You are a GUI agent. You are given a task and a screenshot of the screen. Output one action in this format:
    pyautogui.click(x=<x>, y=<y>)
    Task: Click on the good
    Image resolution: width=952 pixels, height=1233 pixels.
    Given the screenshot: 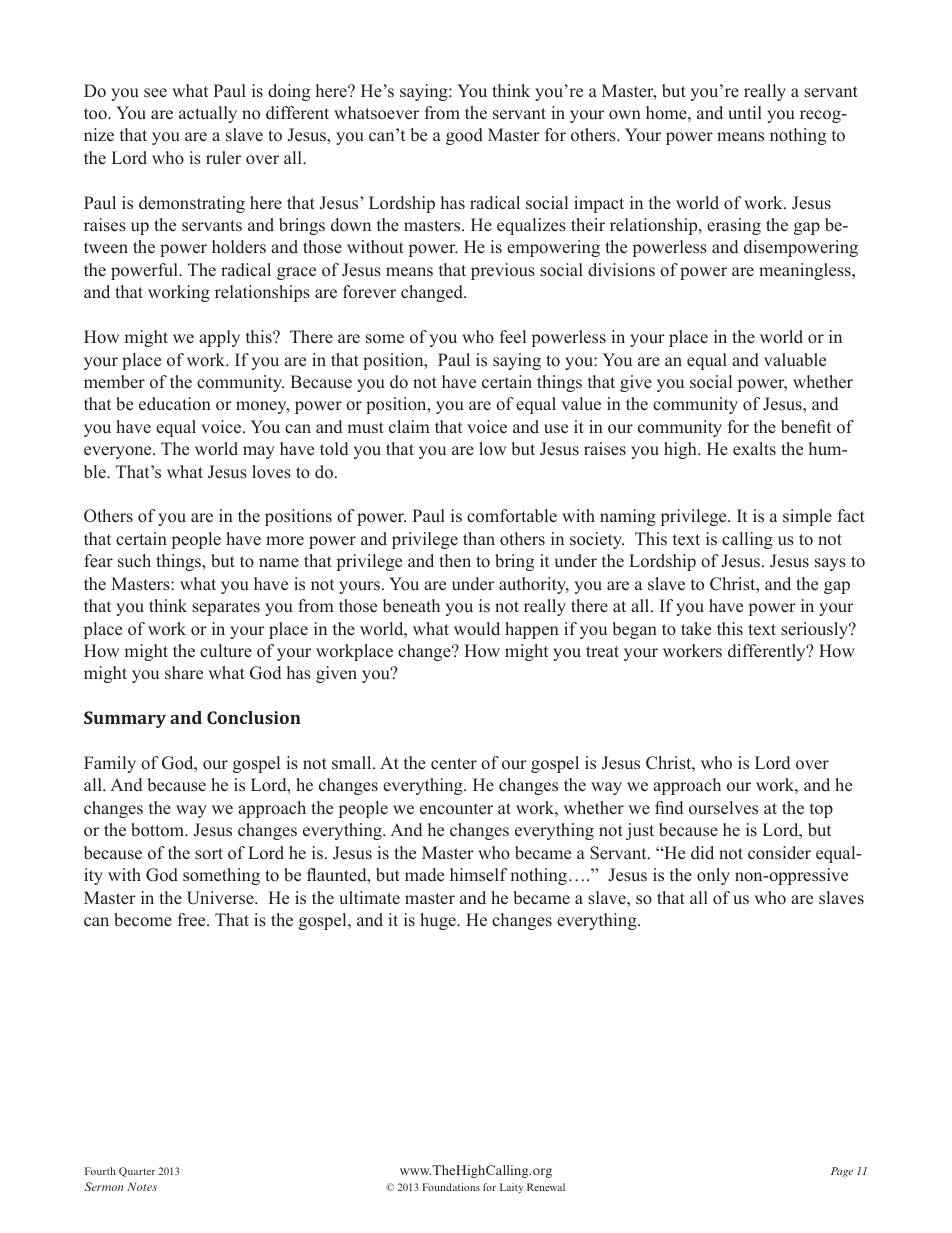 What is the action you would take?
    pyautogui.click(x=464, y=136)
